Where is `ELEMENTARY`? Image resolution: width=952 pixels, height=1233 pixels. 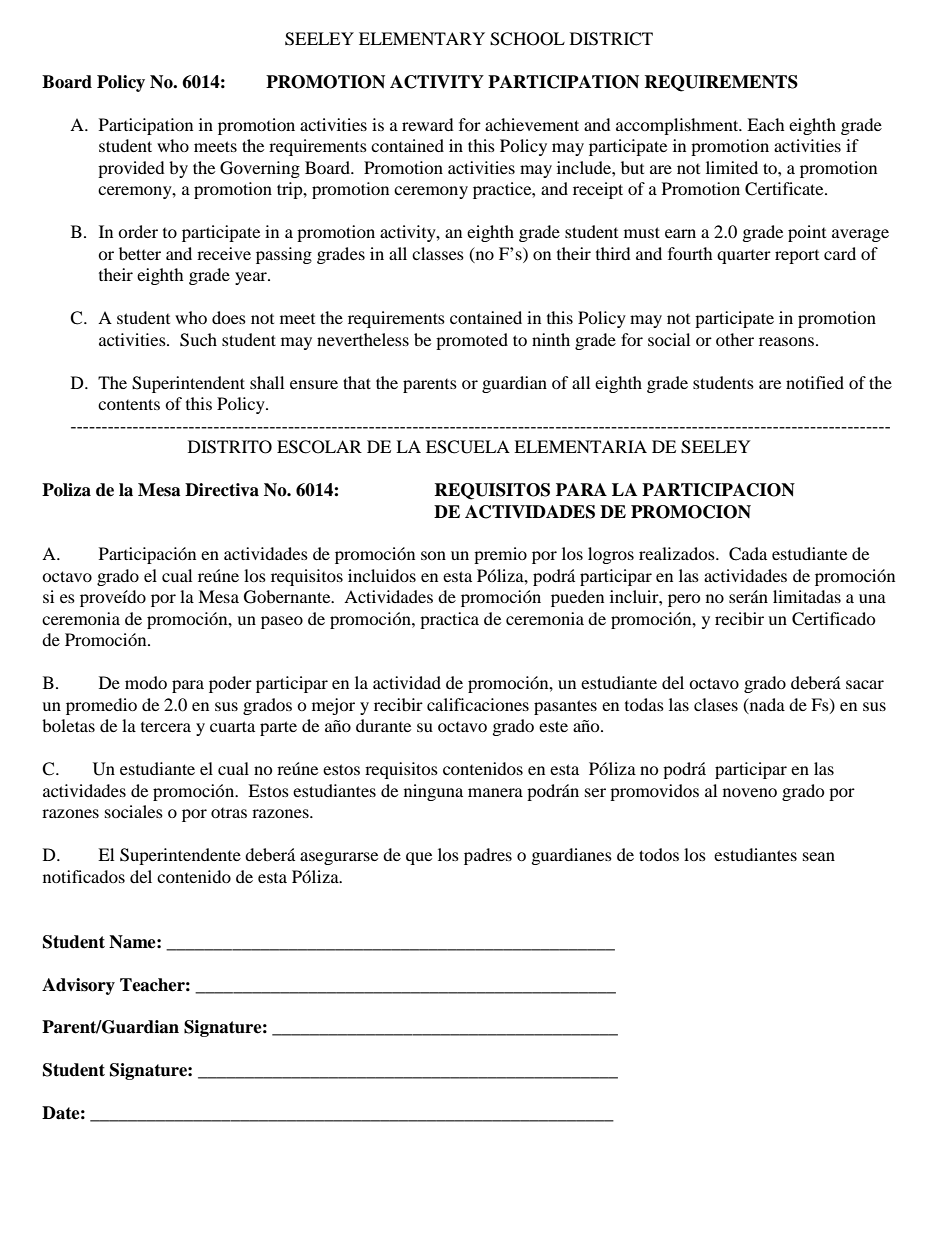
ELEMENTARY is located at coordinates (422, 38).
